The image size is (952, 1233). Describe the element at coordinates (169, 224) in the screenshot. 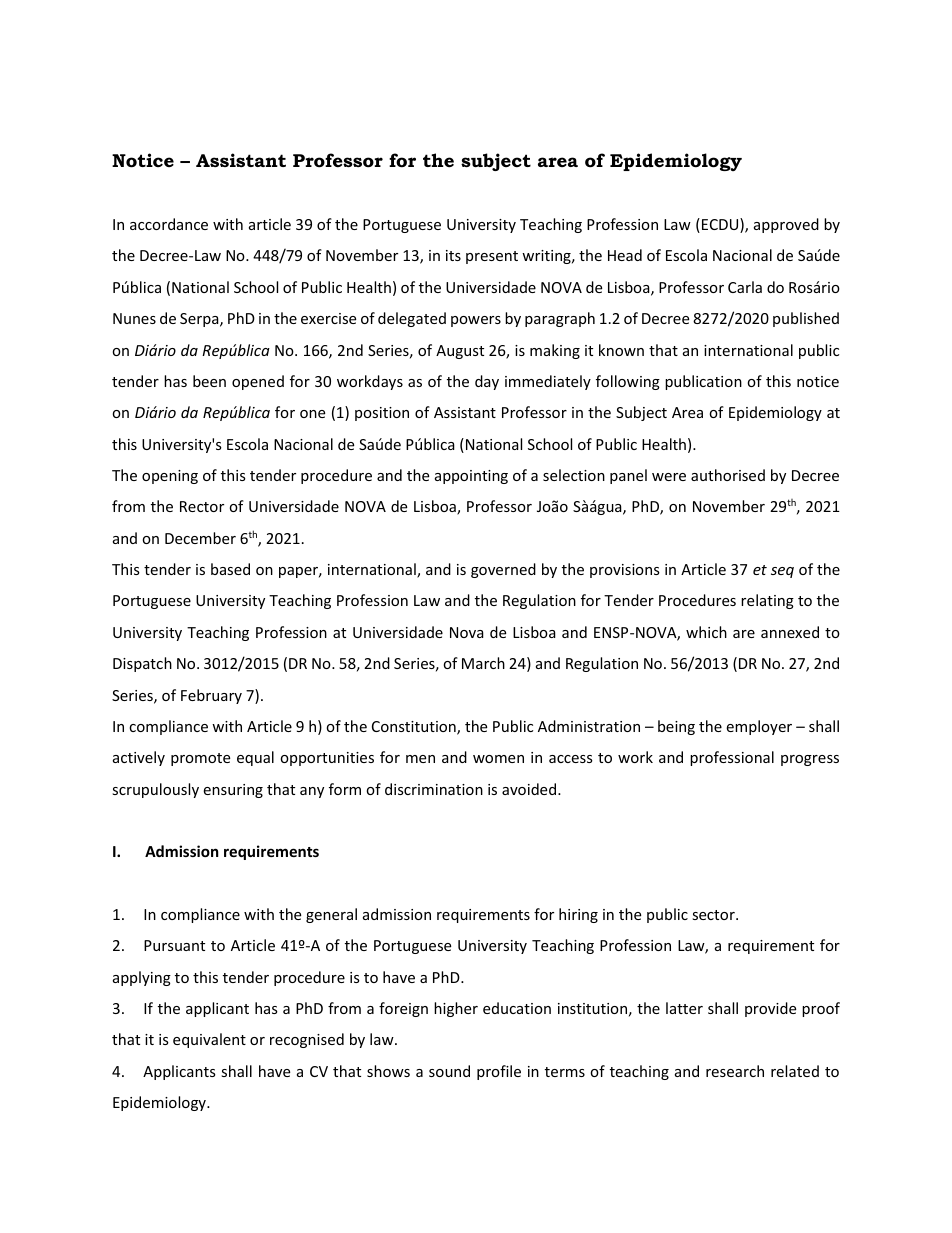

I see `accordance` at that location.
